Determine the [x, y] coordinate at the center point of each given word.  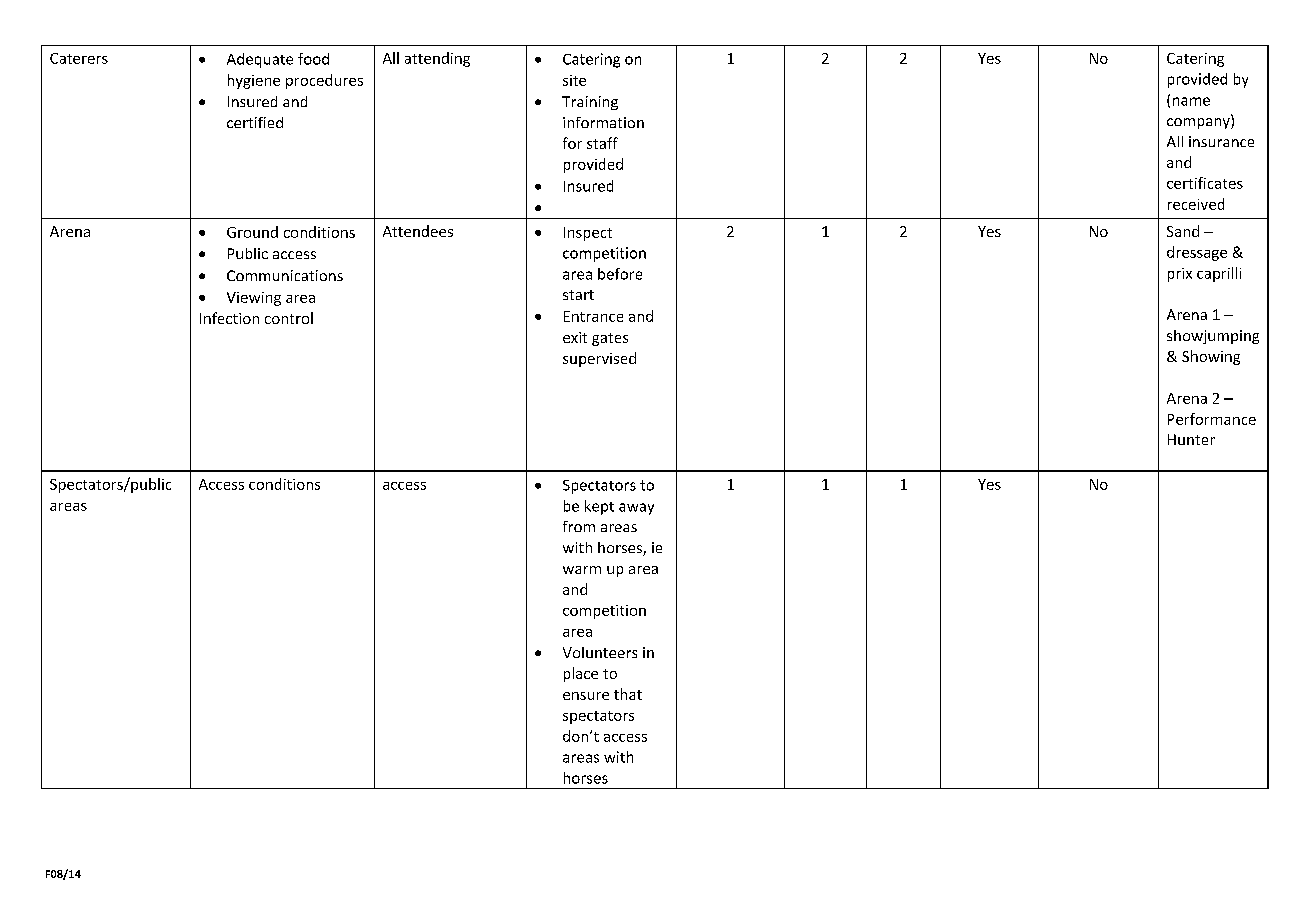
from [579, 526]
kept [599, 507]
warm [582, 570]
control [289, 318]
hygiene [254, 81]
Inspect [588, 234]
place [581, 674]
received [1196, 204]
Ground [252, 232]
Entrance [593, 316]
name [1191, 101]
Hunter [1191, 439]
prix [1180, 275]
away [636, 509]
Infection [229, 318]
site [574, 80]
